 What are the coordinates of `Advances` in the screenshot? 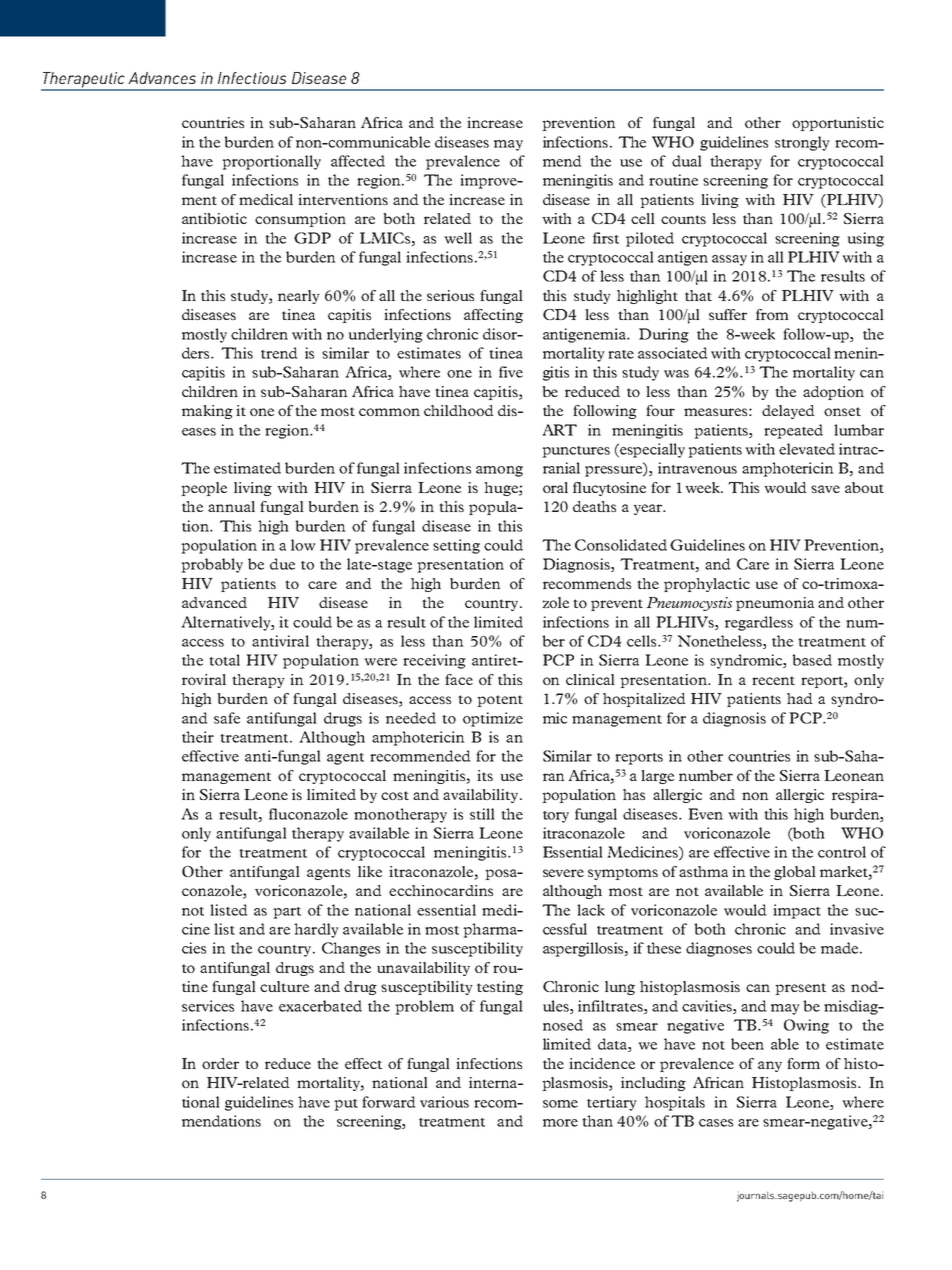 It's located at (162, 78).
